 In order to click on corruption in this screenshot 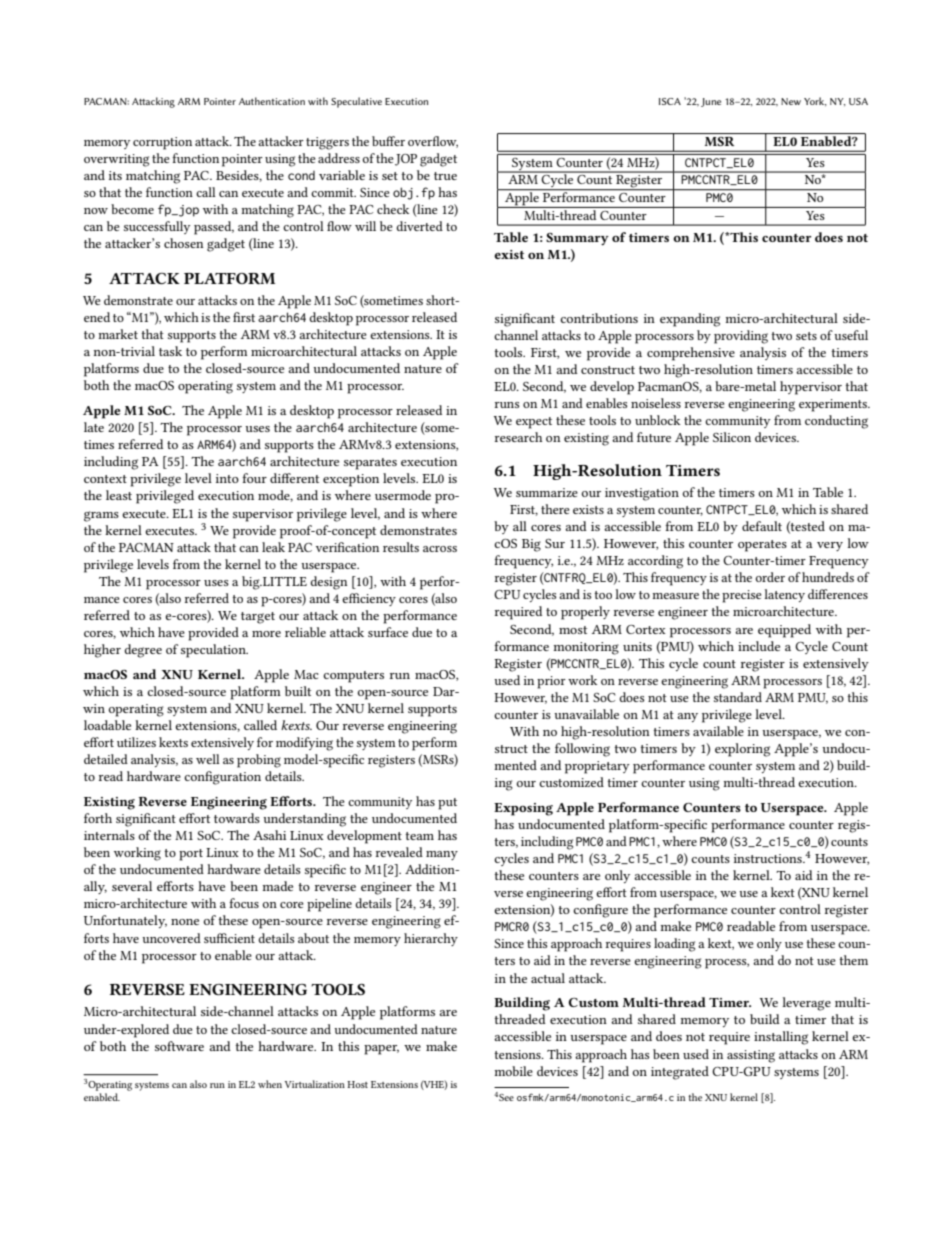, I will do `click(162, 143)`.
